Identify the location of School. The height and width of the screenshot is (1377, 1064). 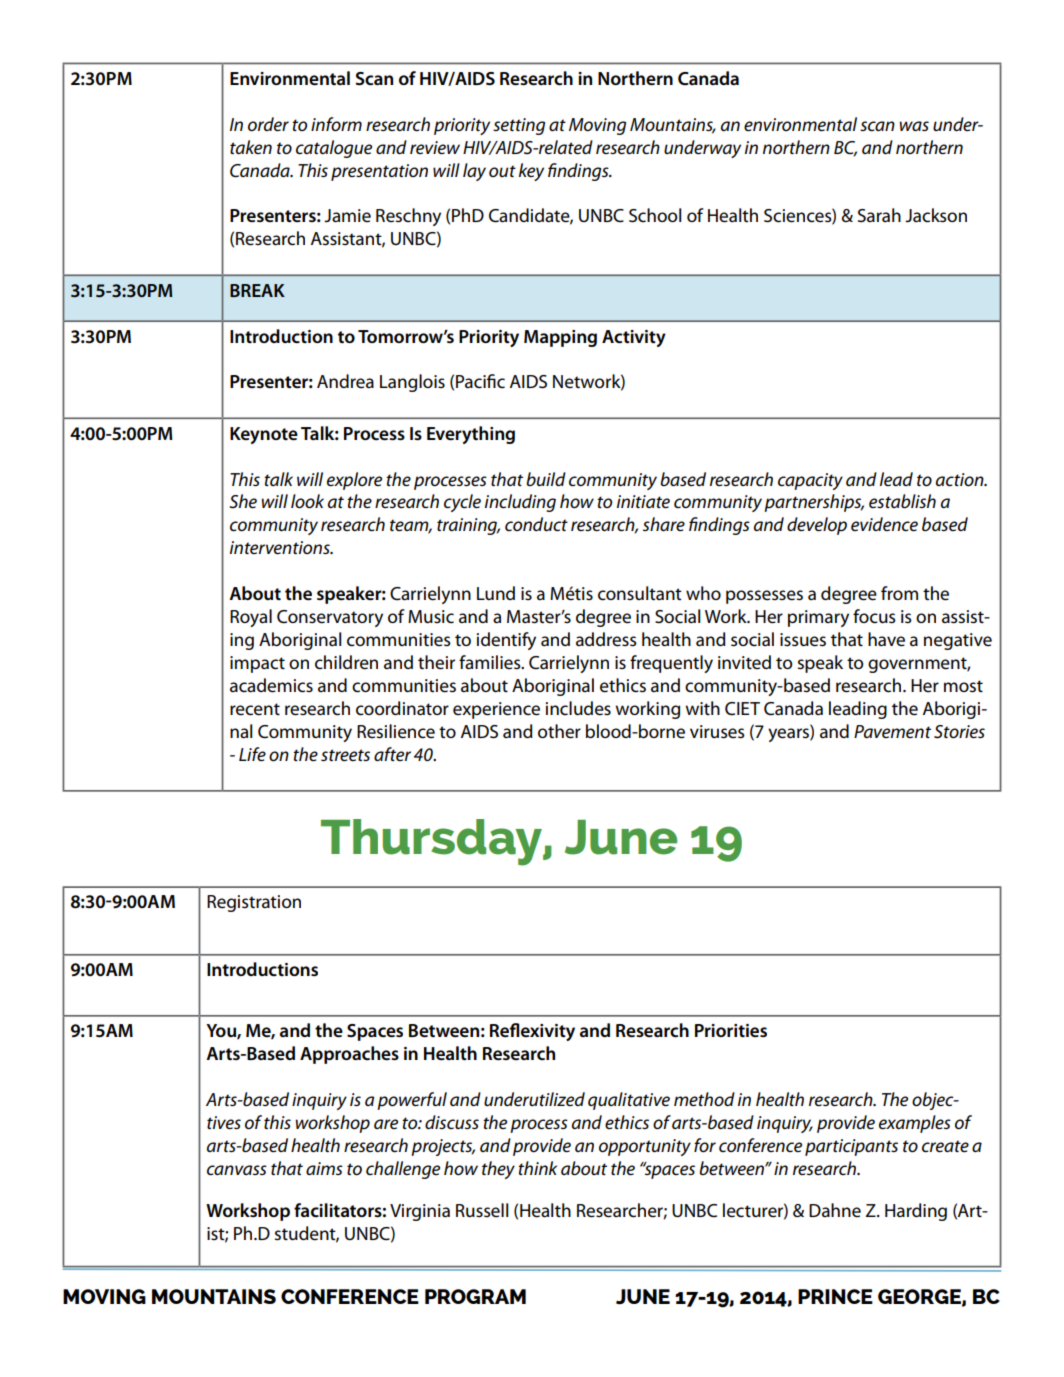
(655, 215).
